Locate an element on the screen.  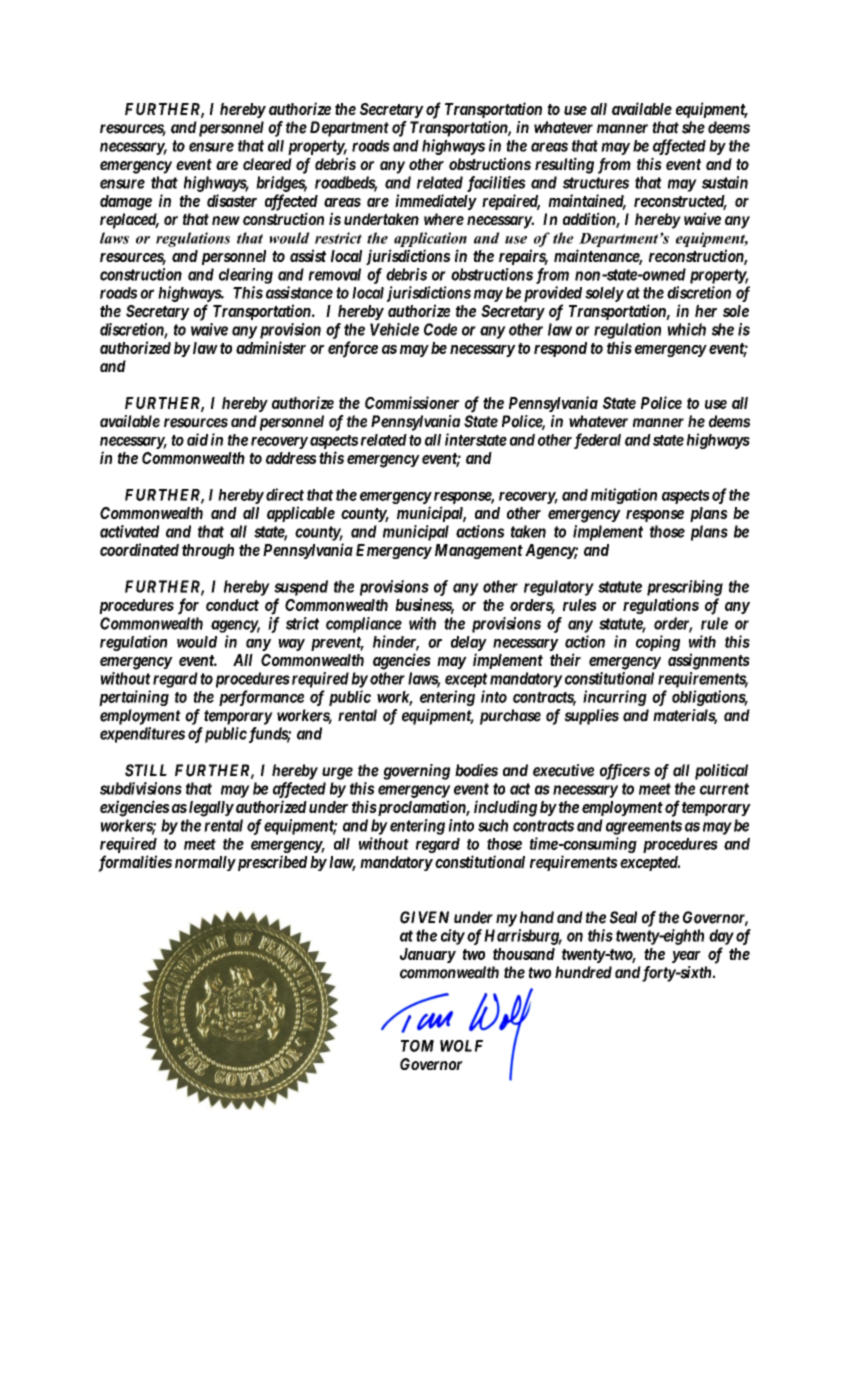
formalities is located at coordinates (135, 863).
